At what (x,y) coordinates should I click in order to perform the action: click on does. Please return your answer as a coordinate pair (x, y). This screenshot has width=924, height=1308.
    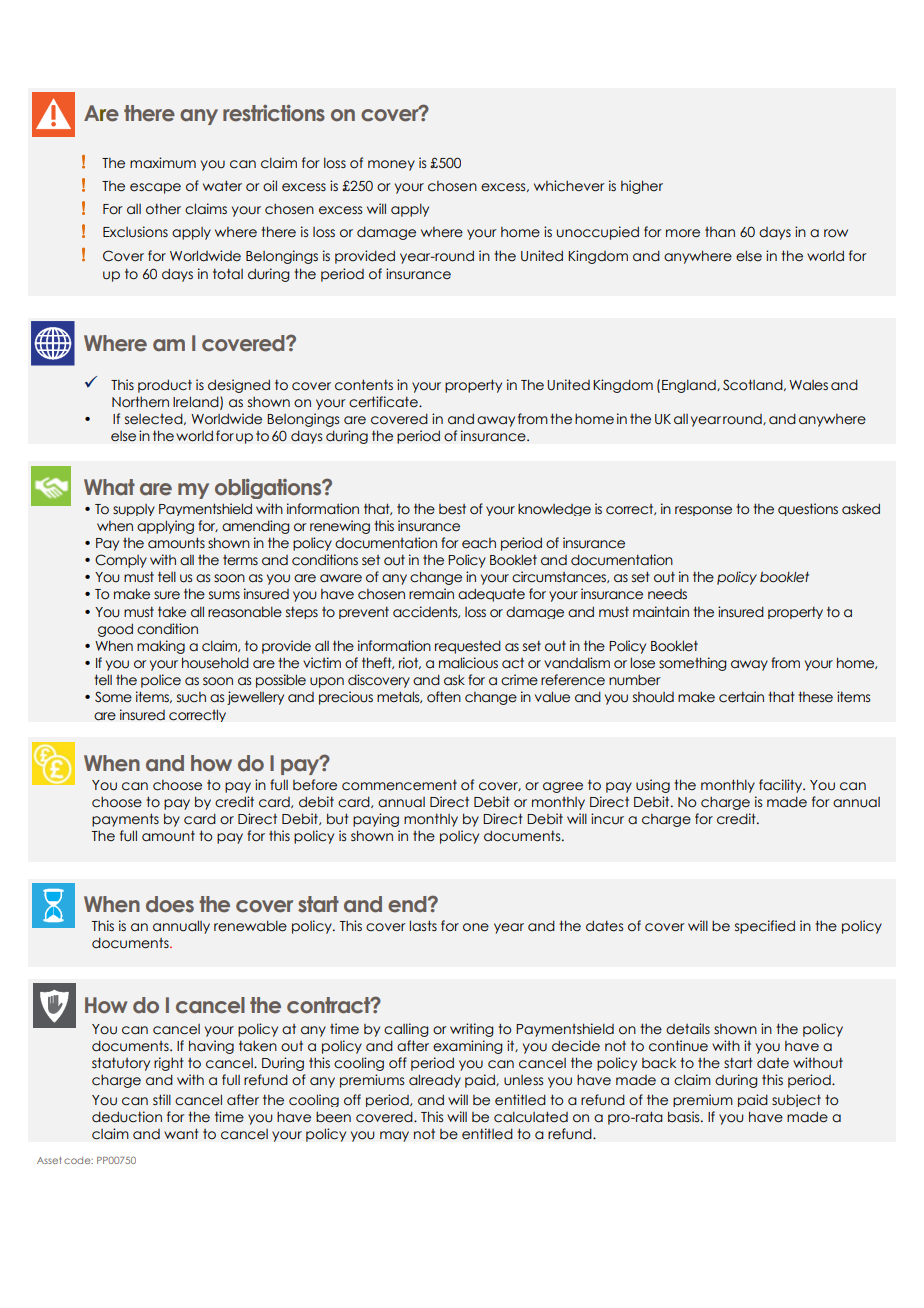
    Looking at the image, I should click on (170, 904).
